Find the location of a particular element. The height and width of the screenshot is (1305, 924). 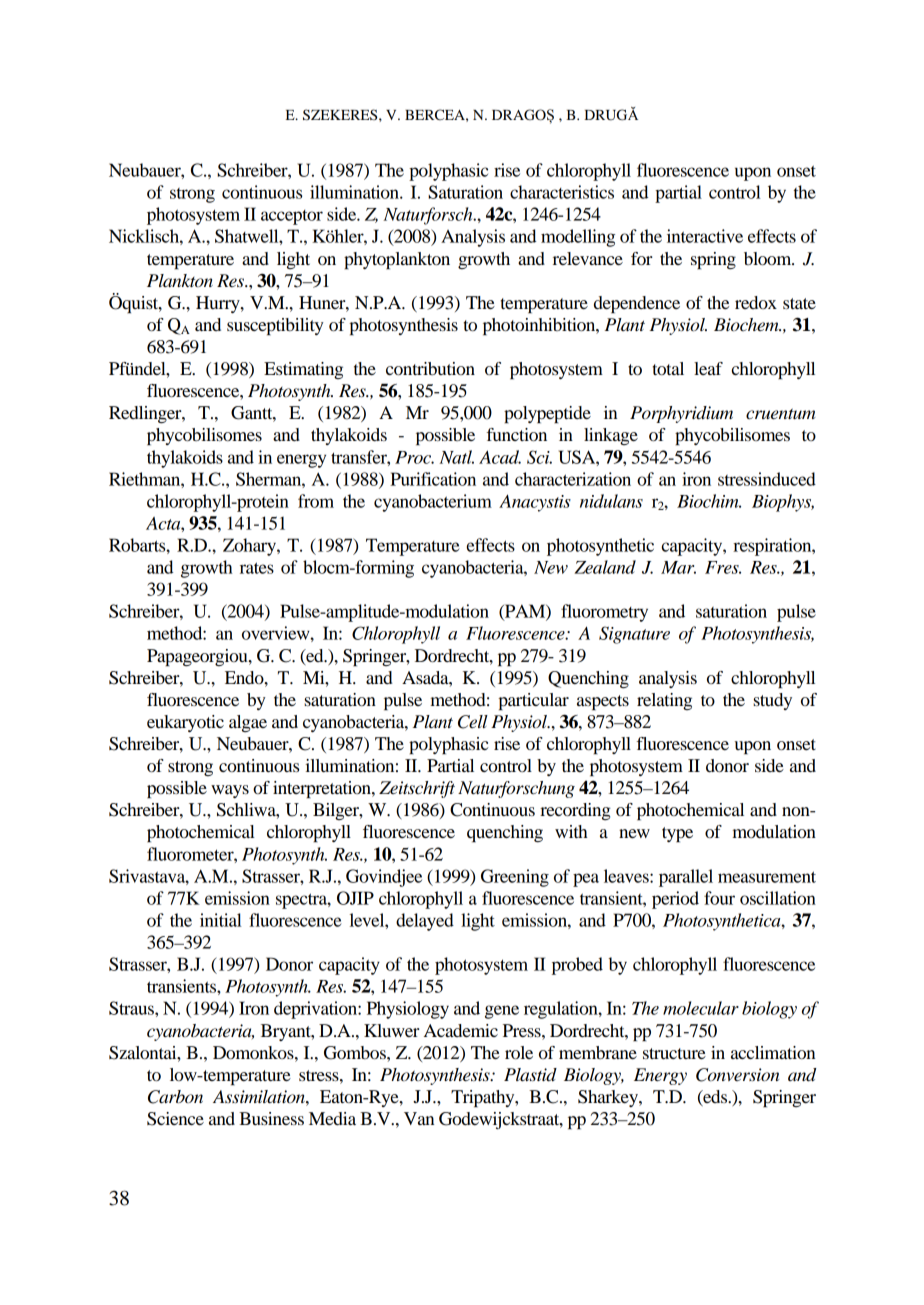

interactive is located at coordinates (705, 236).
